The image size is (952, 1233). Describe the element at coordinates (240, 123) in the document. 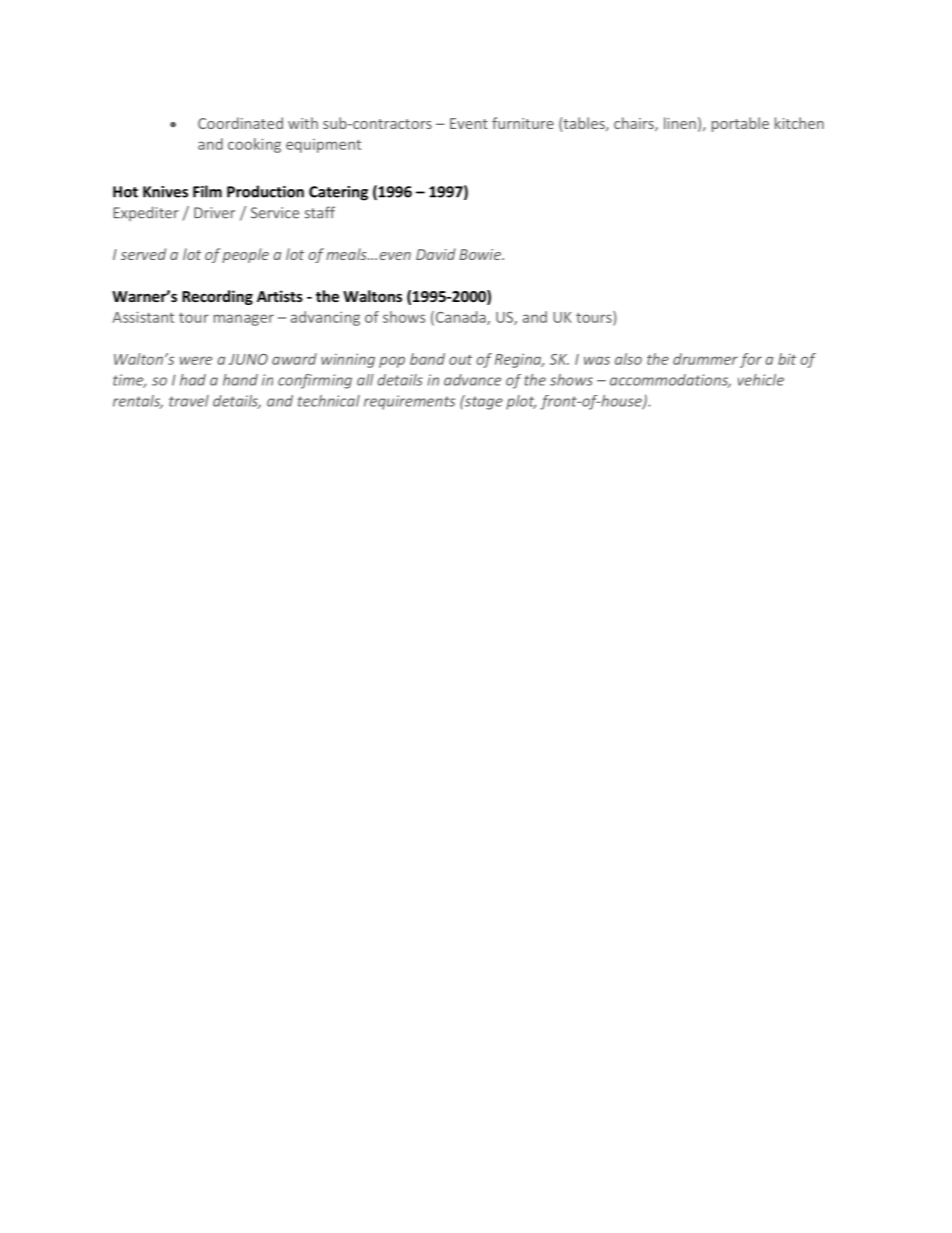

I see `Coordinated` at that location.
